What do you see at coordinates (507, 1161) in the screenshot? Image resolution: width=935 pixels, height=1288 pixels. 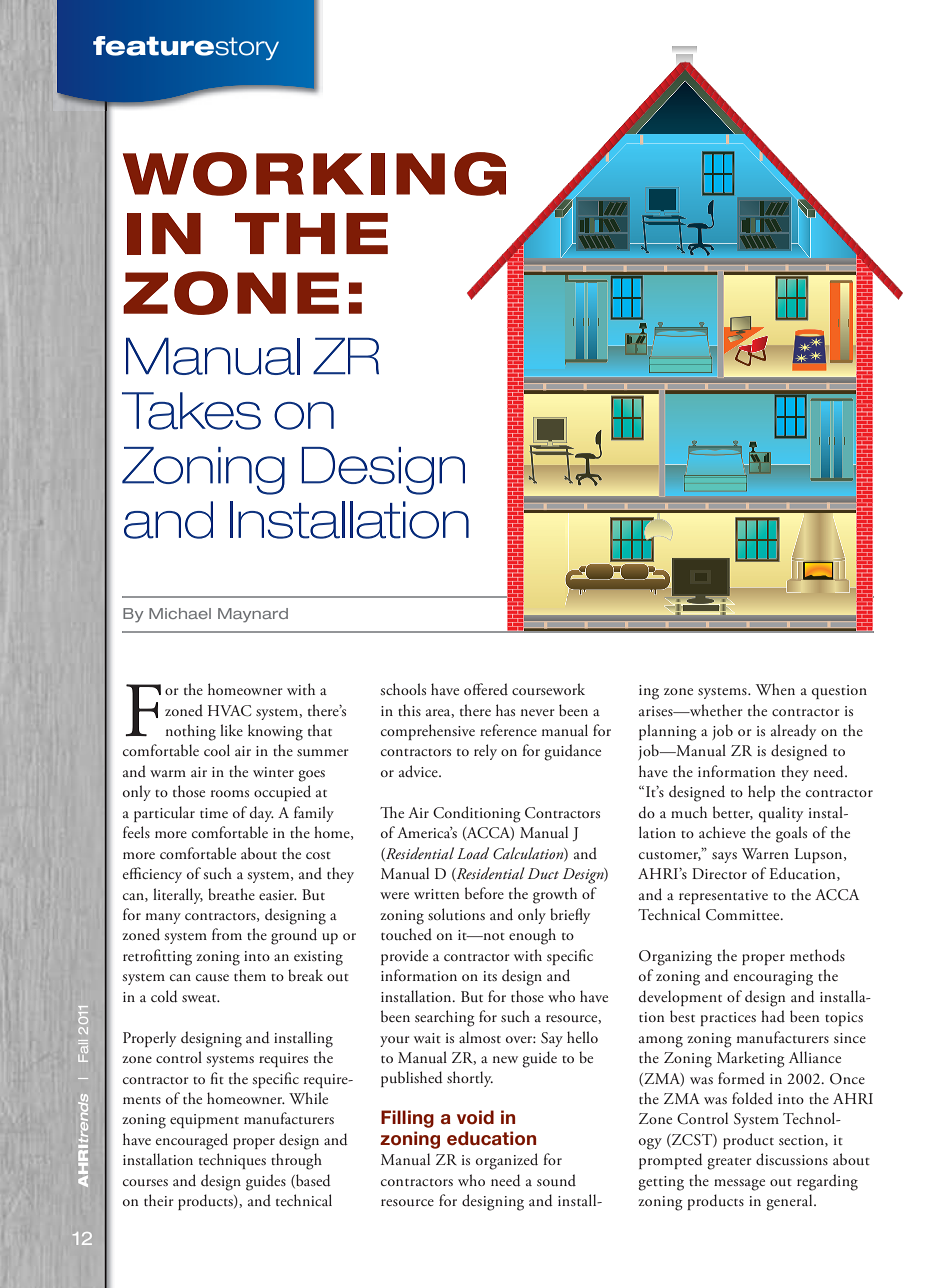 I see `organized` at bounding box center [507, 1161].
